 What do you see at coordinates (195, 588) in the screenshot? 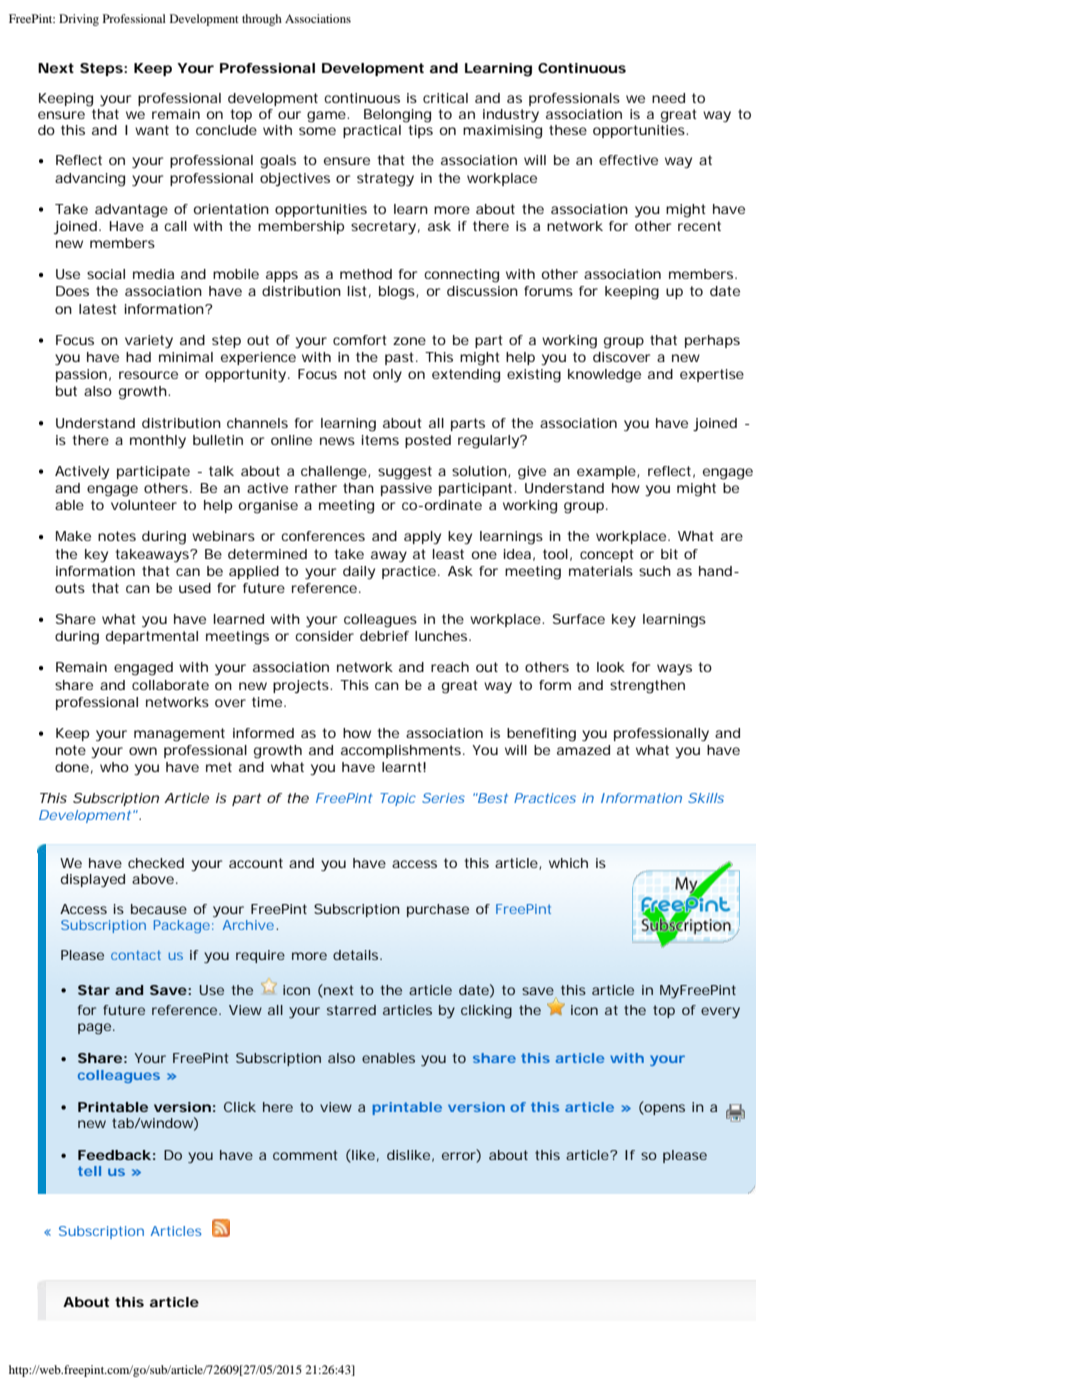
I see `used` at bounding box center [195, 588].
